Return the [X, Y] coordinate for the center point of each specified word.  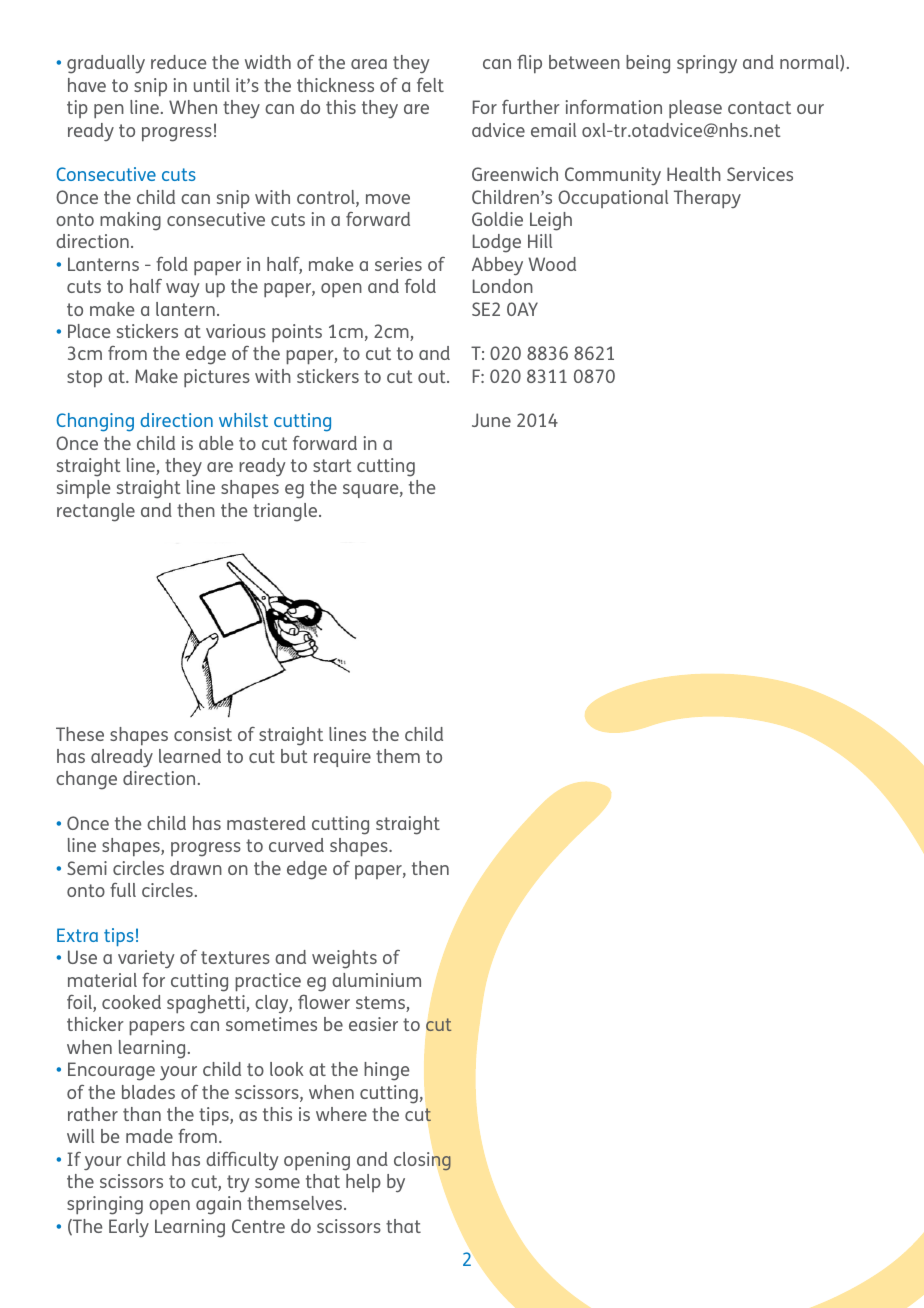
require [342, 758]
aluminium [376, 980]
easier [373, 1024]
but [294, 756]
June [491, 420]
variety [146, 959]
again [218, 1205]
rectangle [96, 512]
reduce [178, 62]
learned [190, 756]
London [503, 286]
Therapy [707, 199]
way [183, 290]
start [332, 465]
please [695, 109]
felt [430, 84]
